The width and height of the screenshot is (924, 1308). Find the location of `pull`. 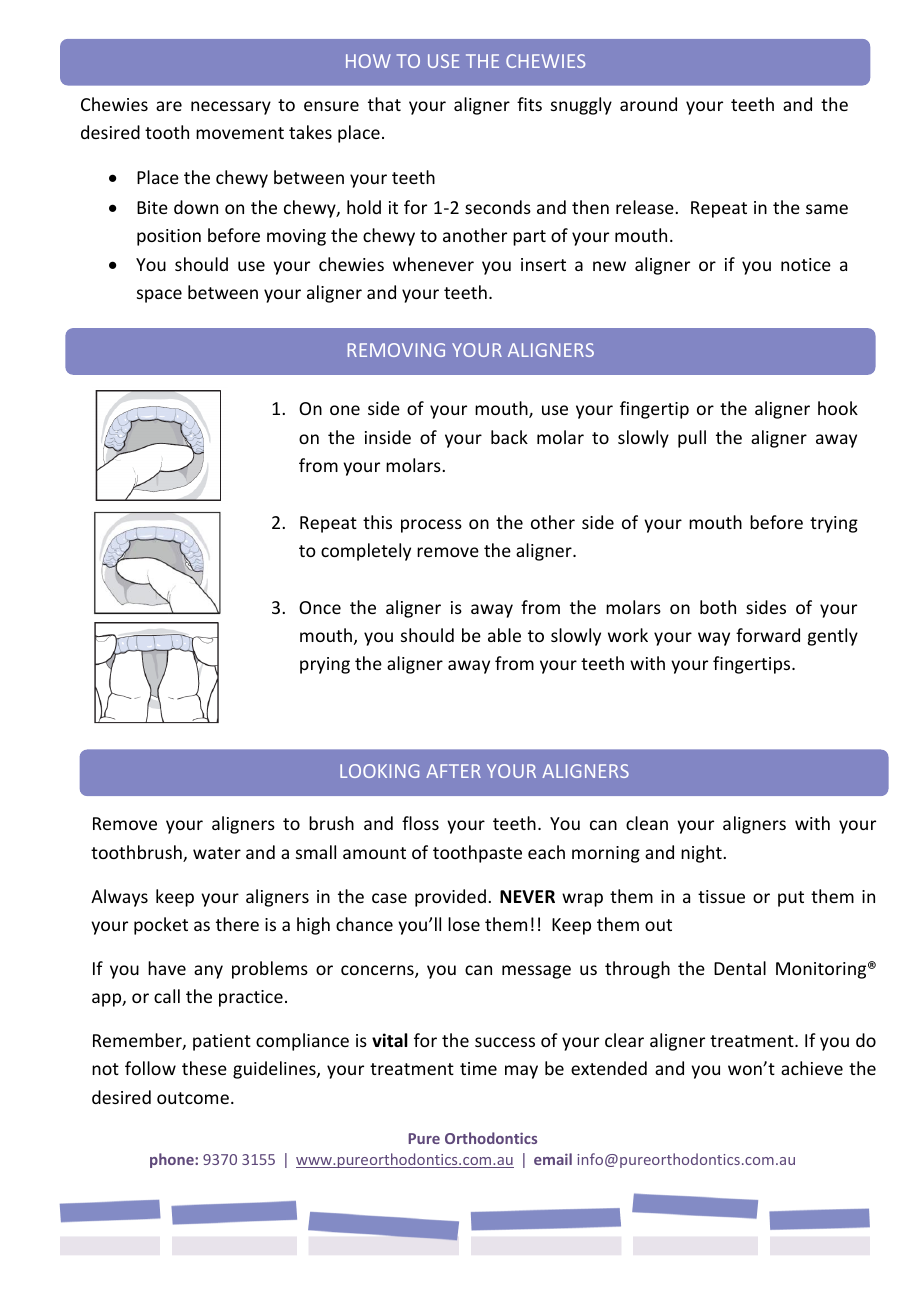

pull is located at coordinates (692, 439).
